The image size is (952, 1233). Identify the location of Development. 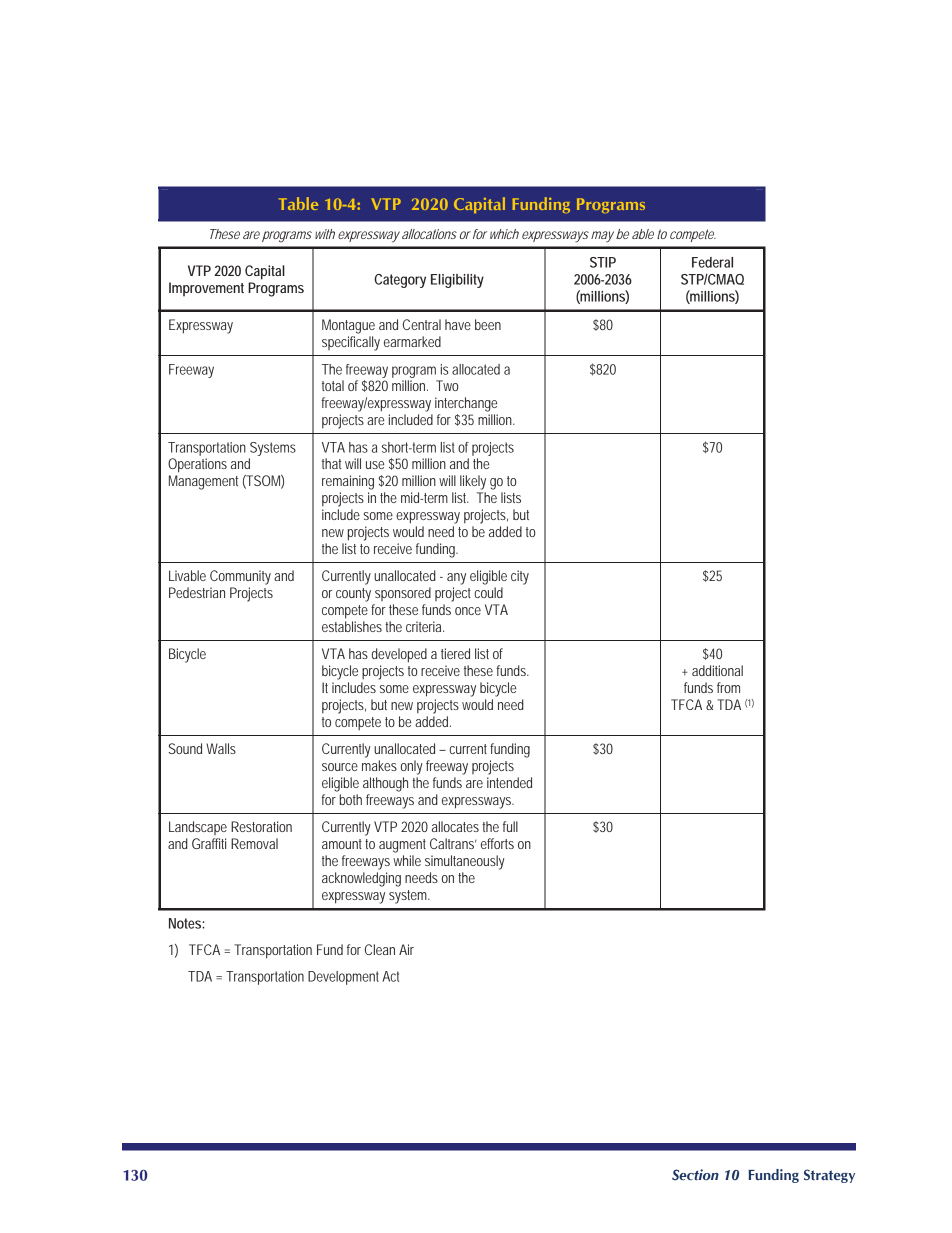
(343, 978).
